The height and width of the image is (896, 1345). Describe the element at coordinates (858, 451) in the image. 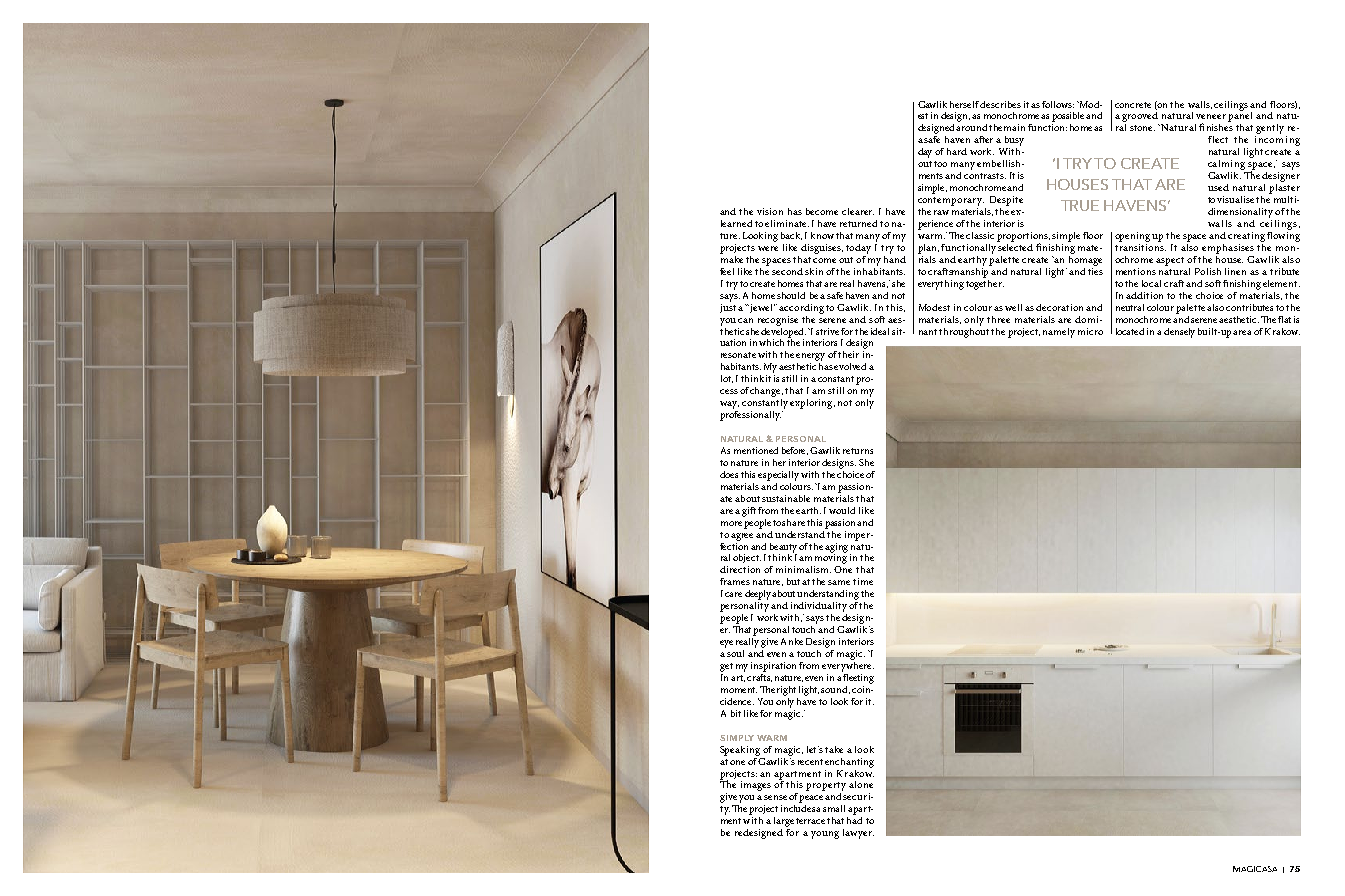

I see `returns` at that location.
